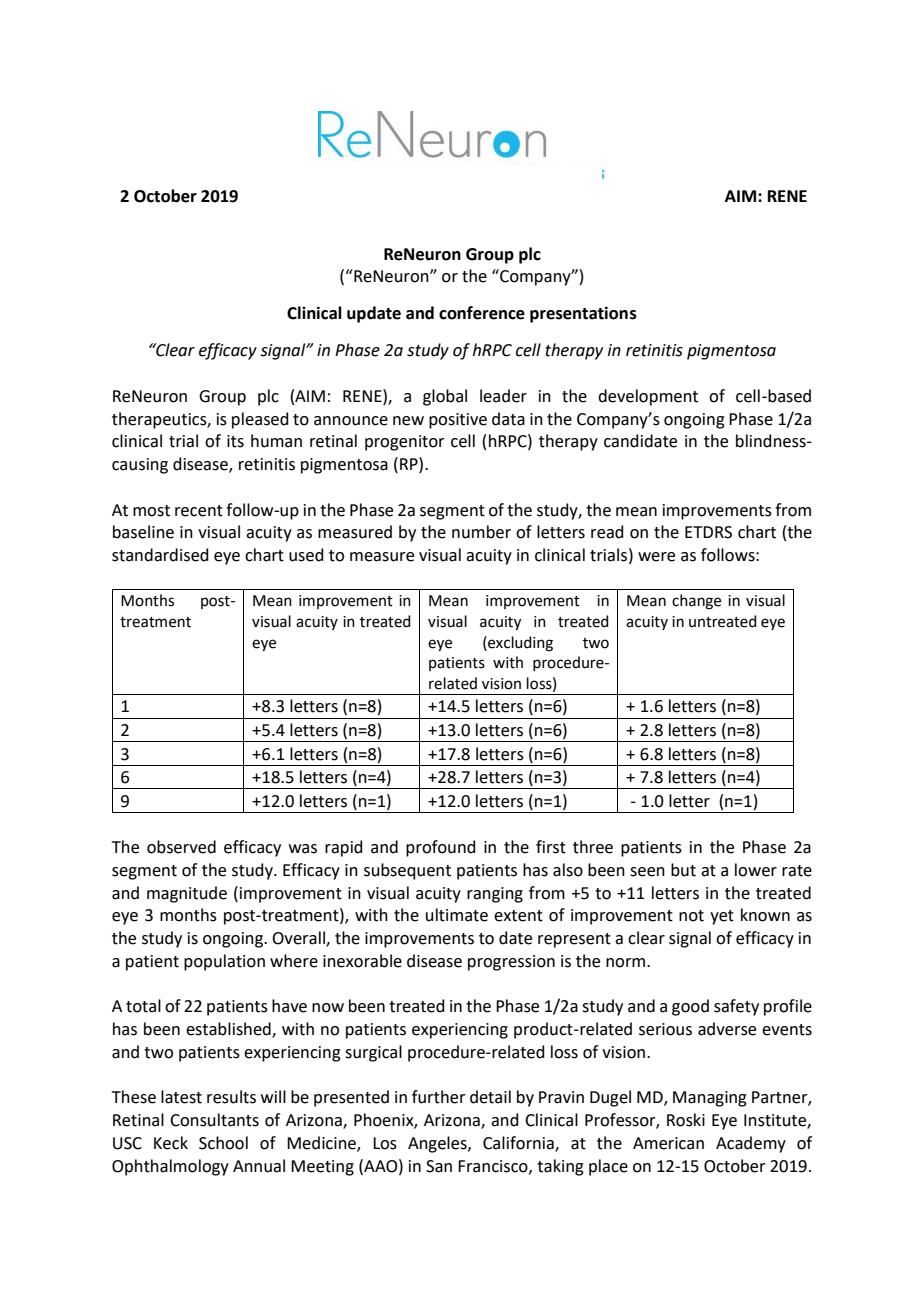 This image has height=1308, width=924. What do you see at coordinates (751, 1144) in the image?
I see `Academy` at bounding box center [751, 1144].
